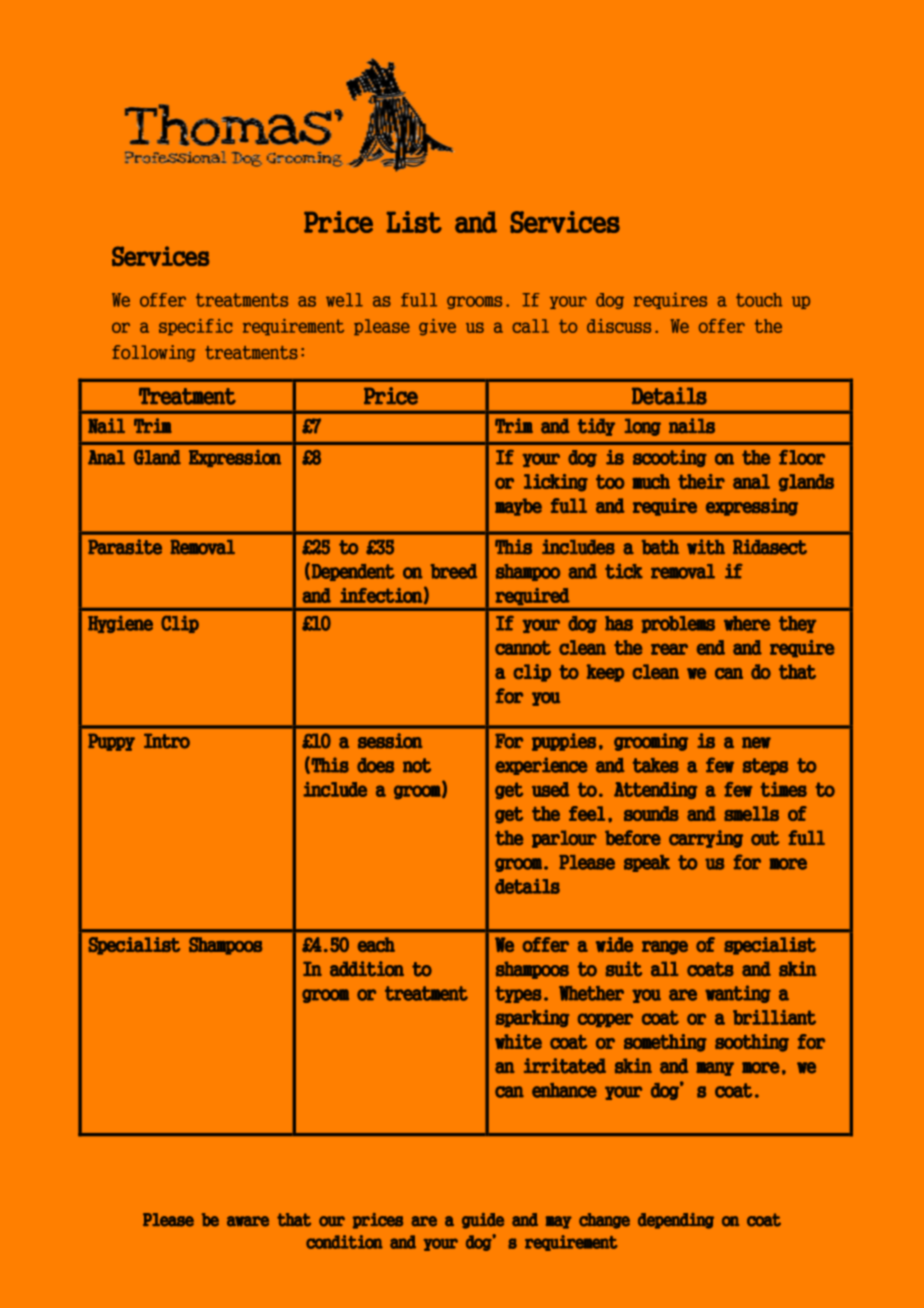 Image resolution: width=924 pixels, height=1308 pixels. What do you see at coordinates (483, 1221) in the screenshot?
I see `guide` at bounding box center [483, 1221].
